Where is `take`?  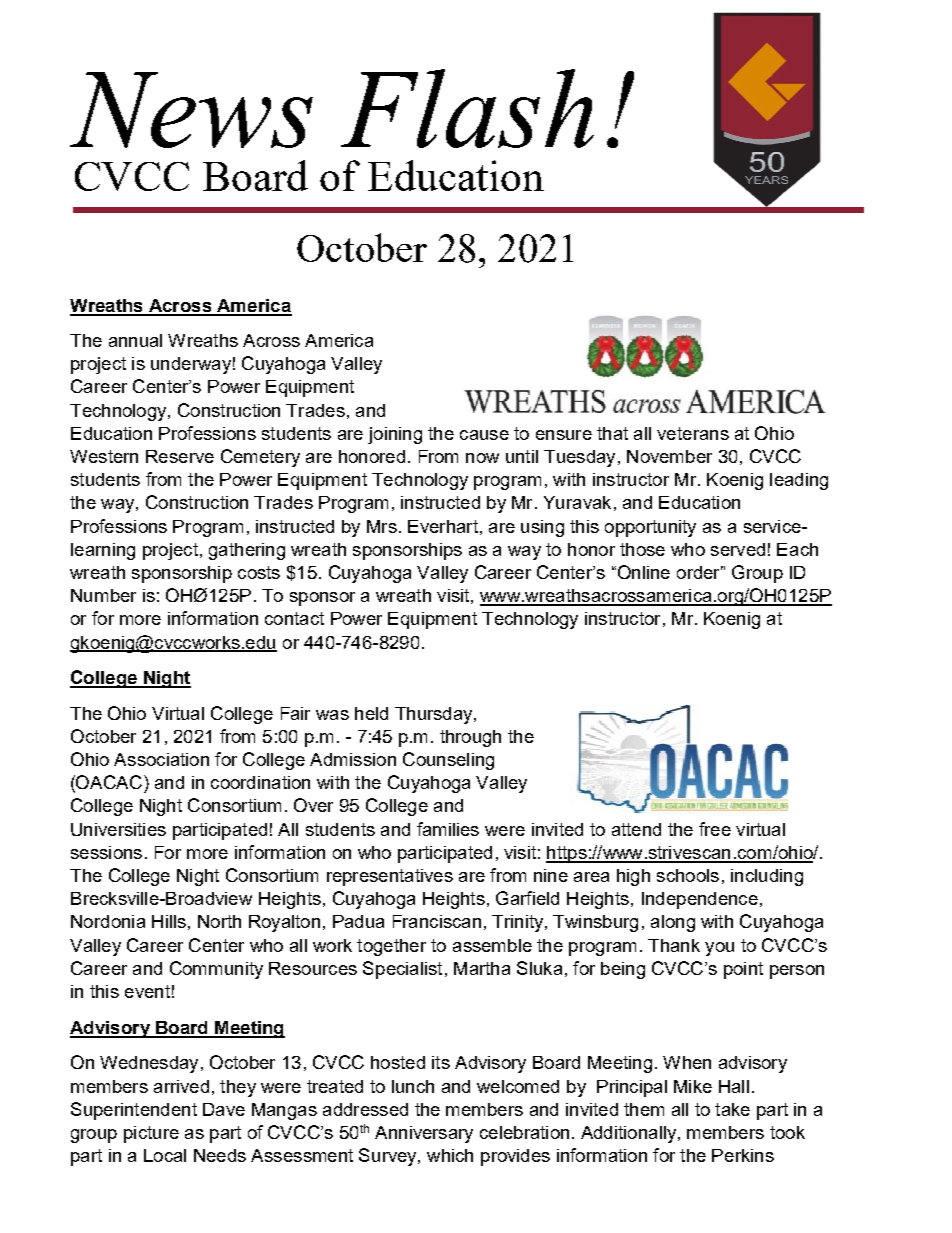 take is located at coordinates (732, 1109).
